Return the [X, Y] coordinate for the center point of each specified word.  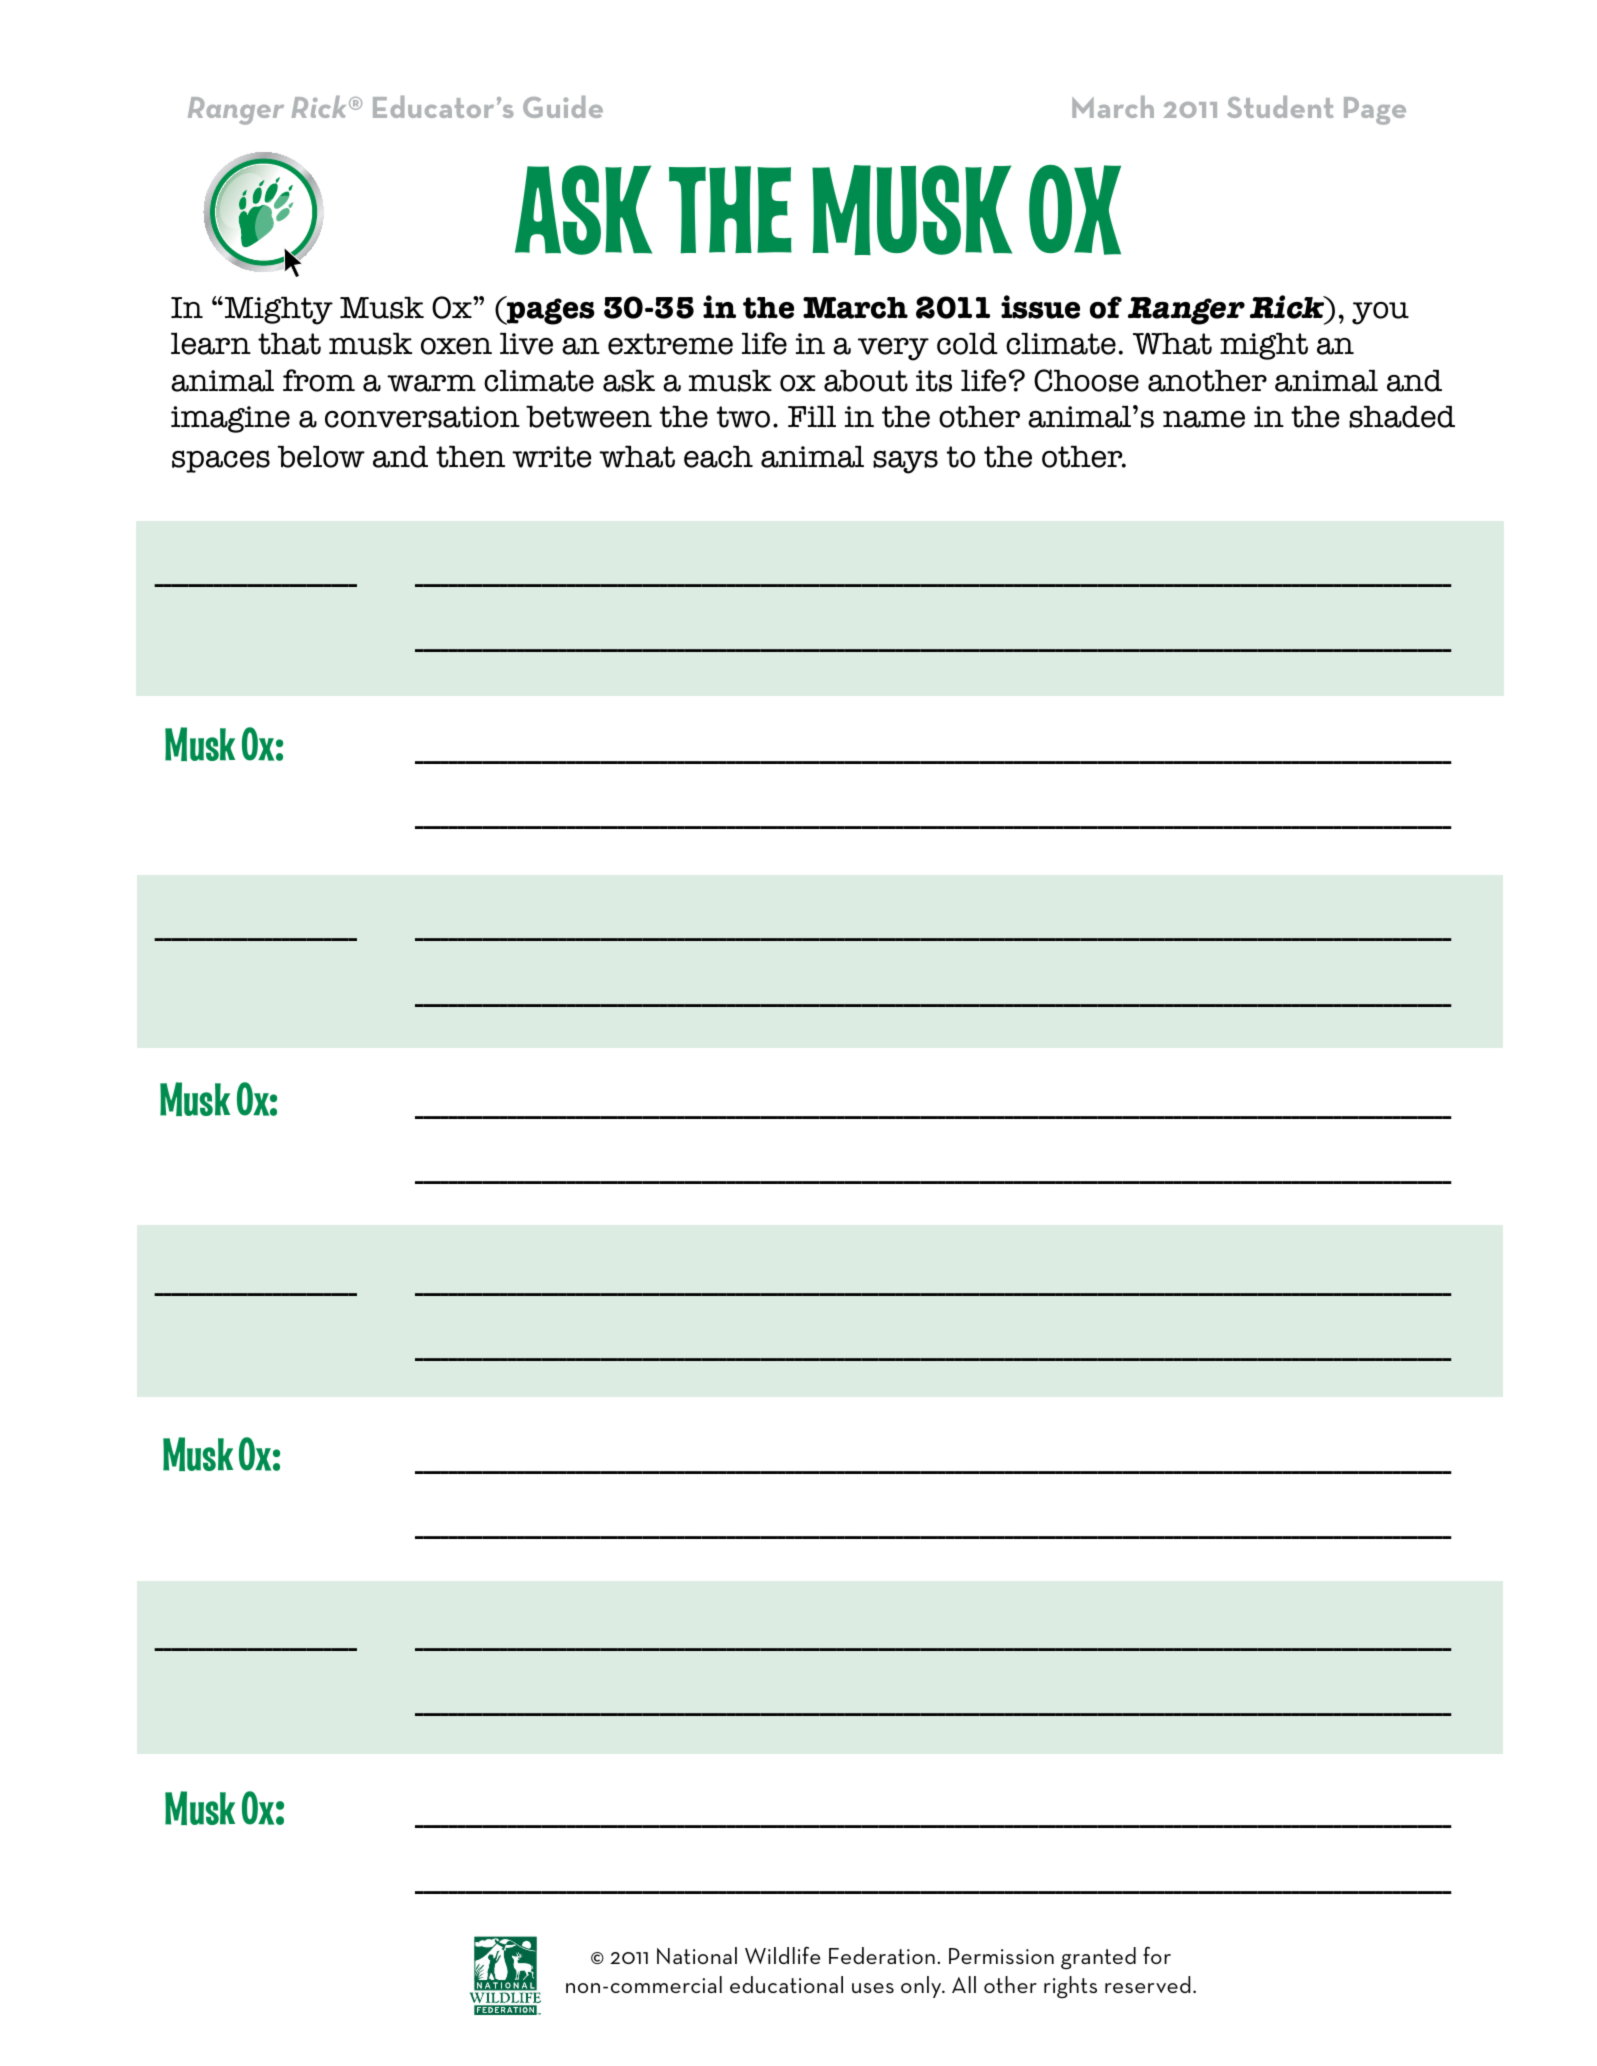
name [1204, 419]
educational [786, 1984]
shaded [1402, 416]
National [697, 1955]
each [718, 456]
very [893, 349]
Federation [882, 1955]
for [1157, 1955]
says [905, 462]
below [321, 456]
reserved [1147, 1984]
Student [1280, 107]
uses [873, 1988]
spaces [221, 461]
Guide [563, 107]
